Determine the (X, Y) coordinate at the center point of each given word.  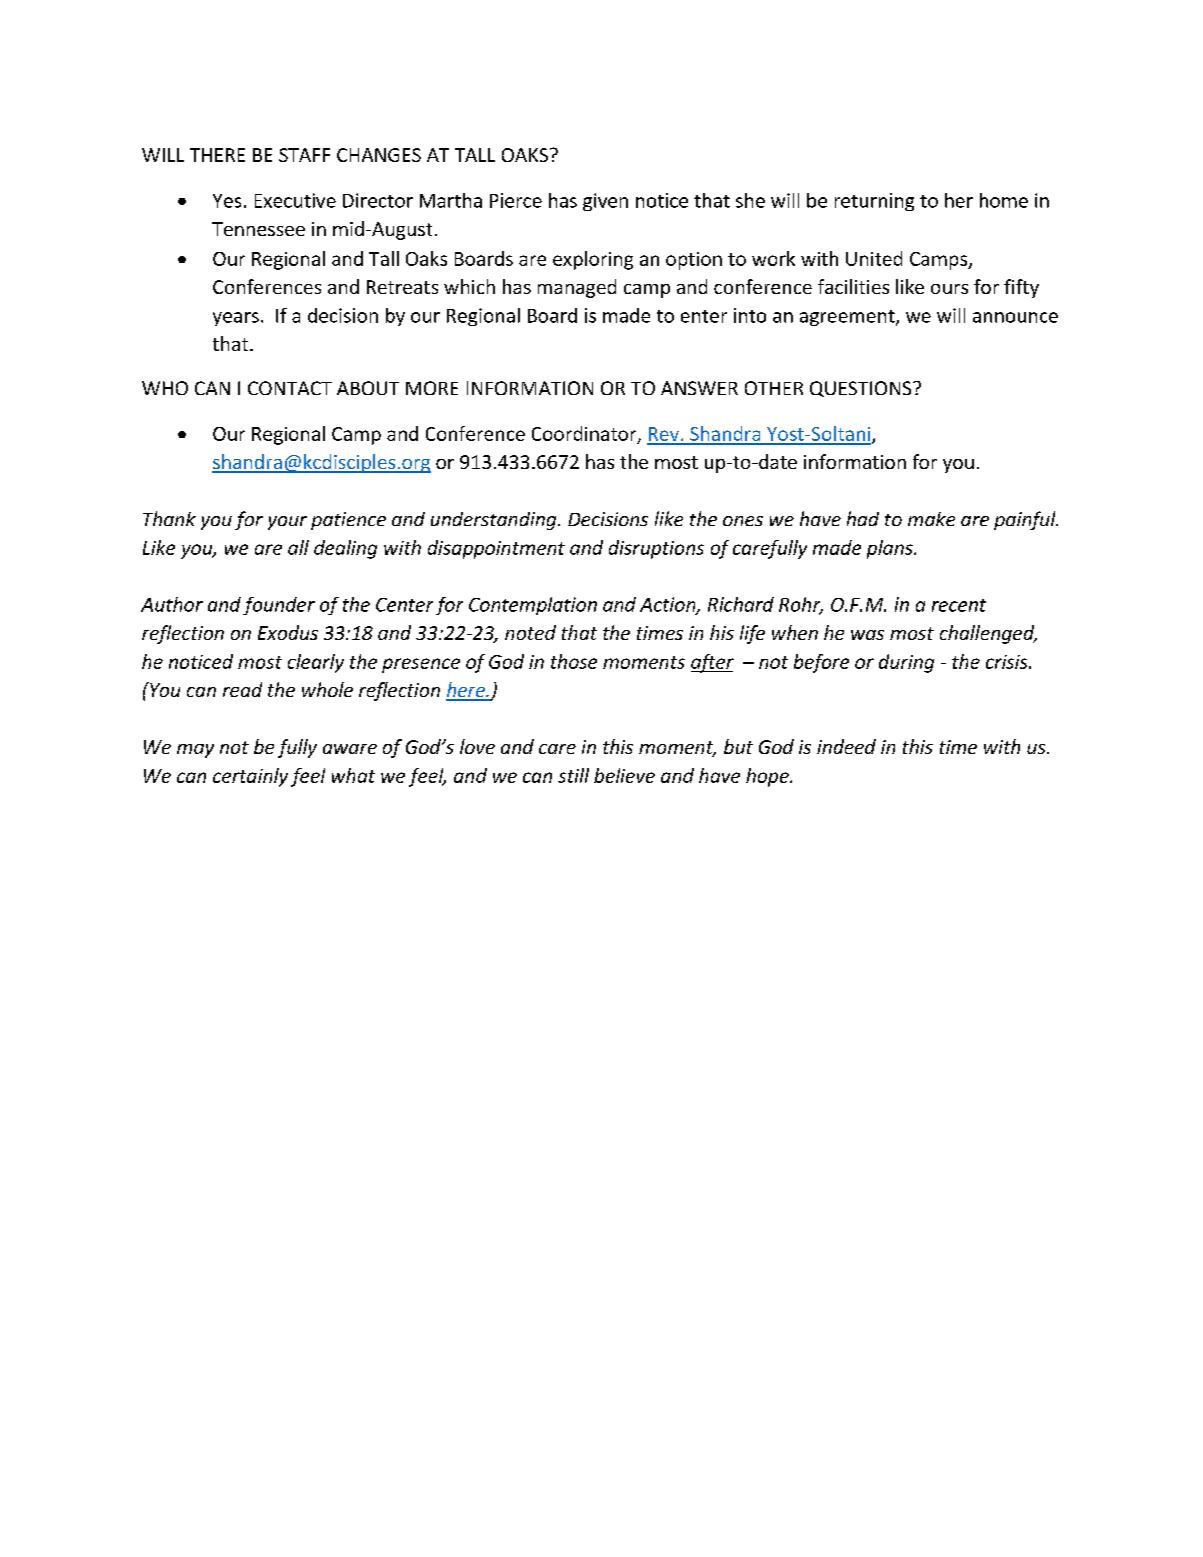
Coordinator (585, 434)
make (931, 519)
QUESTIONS (862, 389)
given (605, 202)
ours (949, 289)
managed (577, 288)
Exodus (288, 632)
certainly (250, 777)
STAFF (304, 155)
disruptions (656, 549)
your (287, 523)
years (236, 319)
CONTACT (290, 388)
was (867, 635)
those (574, 661)
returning (874, 202)
